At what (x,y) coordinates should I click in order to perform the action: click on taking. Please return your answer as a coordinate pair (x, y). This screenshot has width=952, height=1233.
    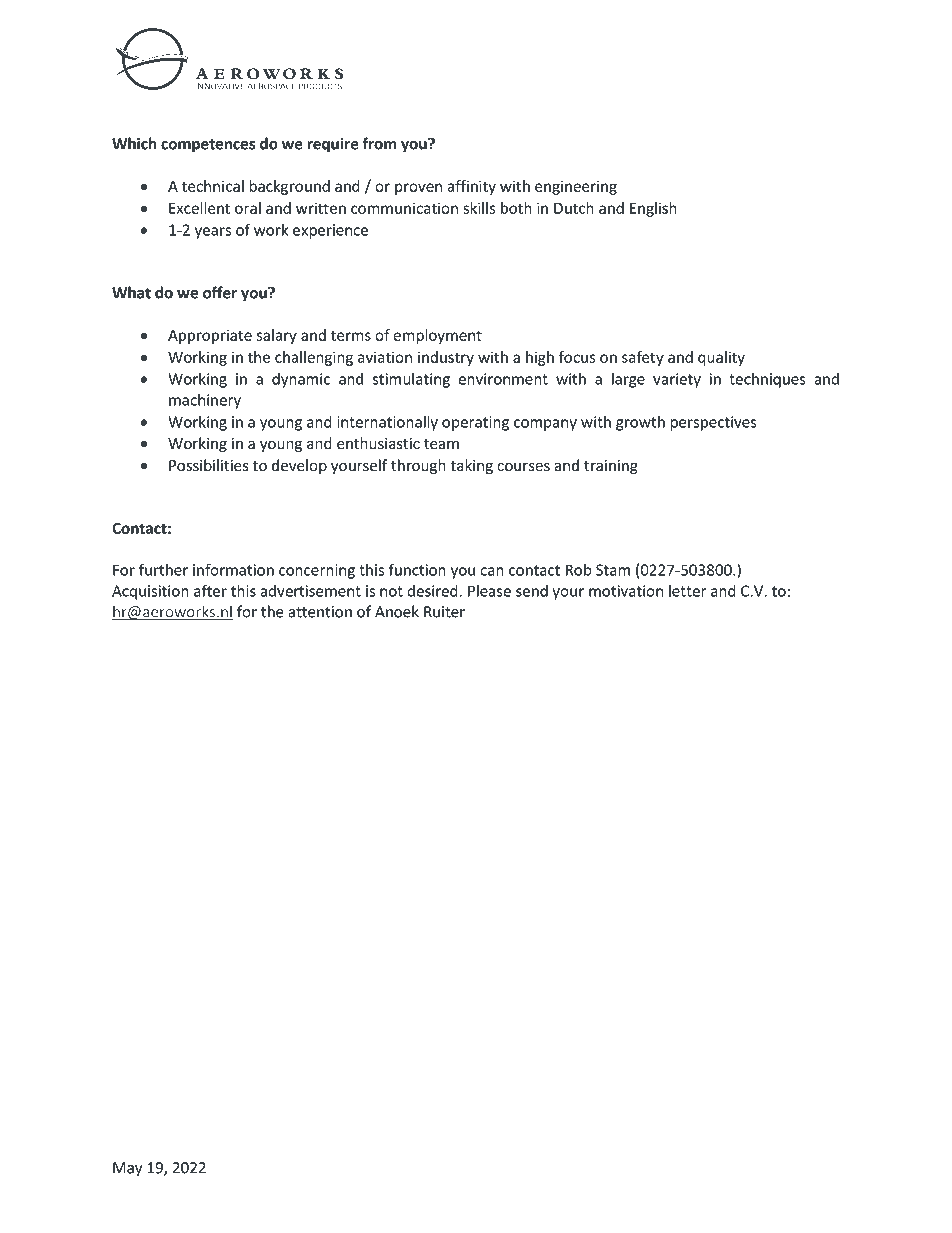
    Looking at the image, I should click on (471, 466).
